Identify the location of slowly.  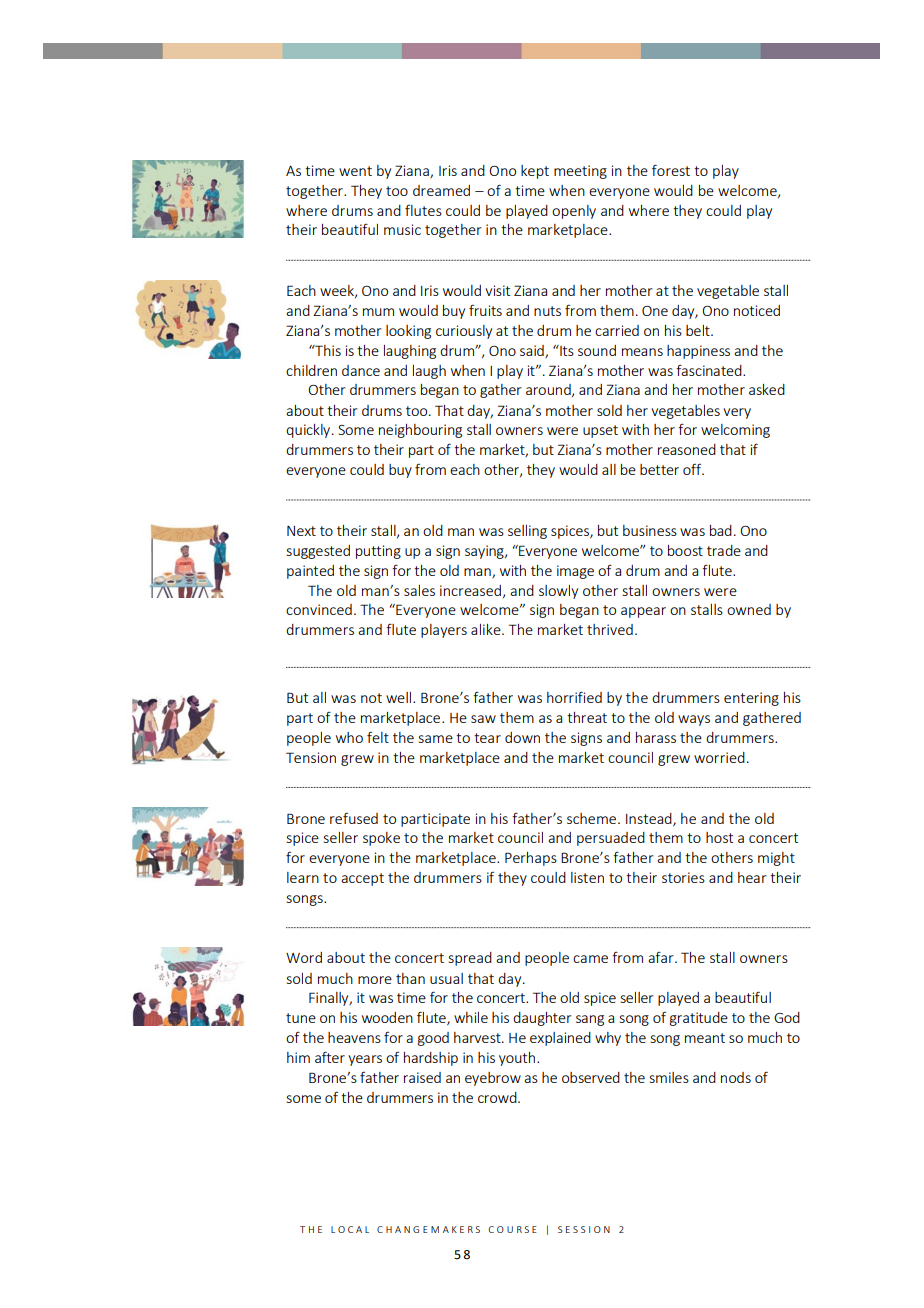
(558, 592).
